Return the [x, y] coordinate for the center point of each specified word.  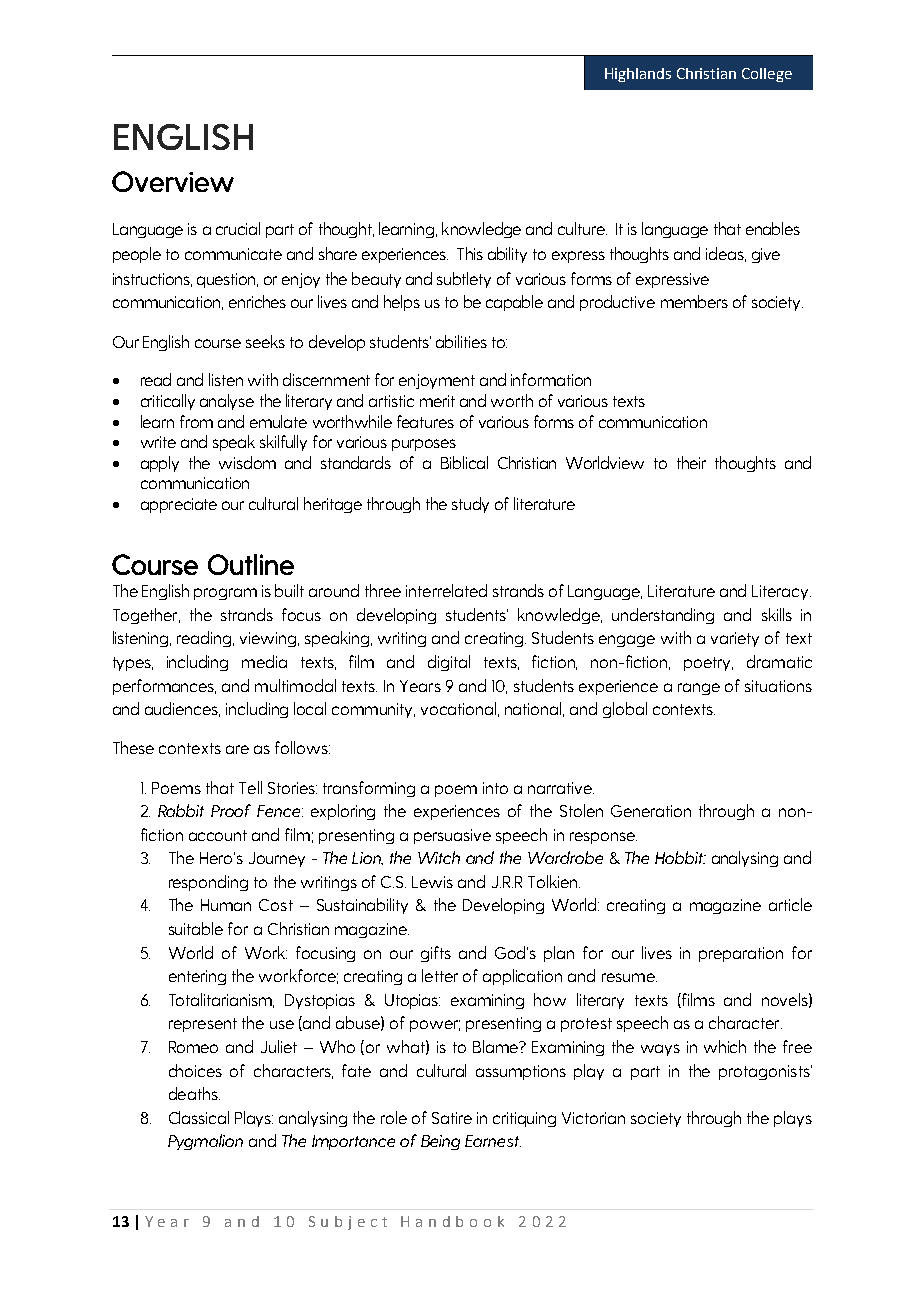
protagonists [765, 1072]
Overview [173, 181]
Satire [452, 1118]
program [225, 594]
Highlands [638, 75]
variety [735, 639]
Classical [199, 1117]
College [767, 75]
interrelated [446, 590]
